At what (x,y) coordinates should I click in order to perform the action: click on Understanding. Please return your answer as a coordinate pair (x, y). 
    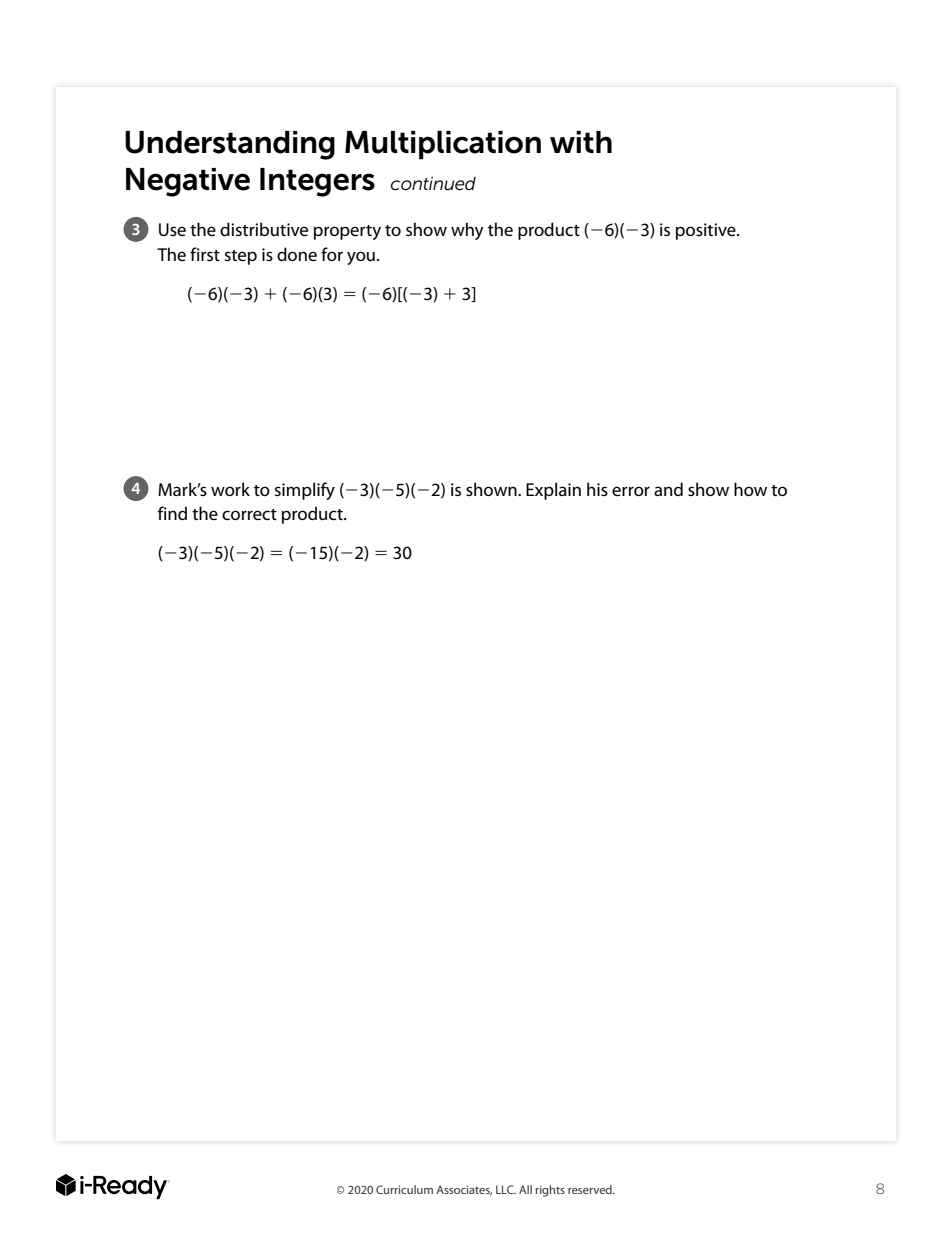
    Looking at the image, I should click on (230, 145).
